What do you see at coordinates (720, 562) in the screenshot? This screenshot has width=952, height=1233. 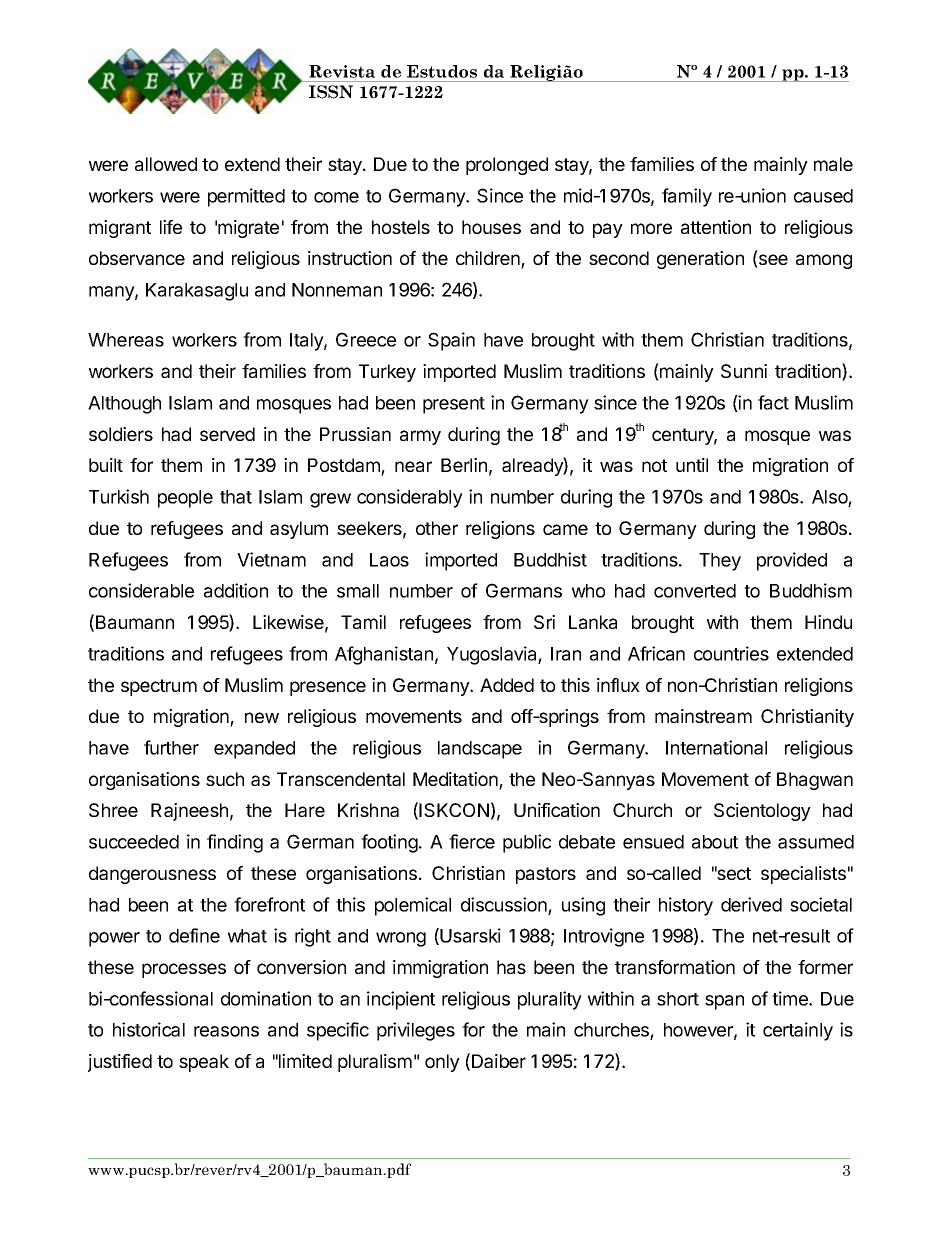 I see `They` at bounding box center [720, 562].
